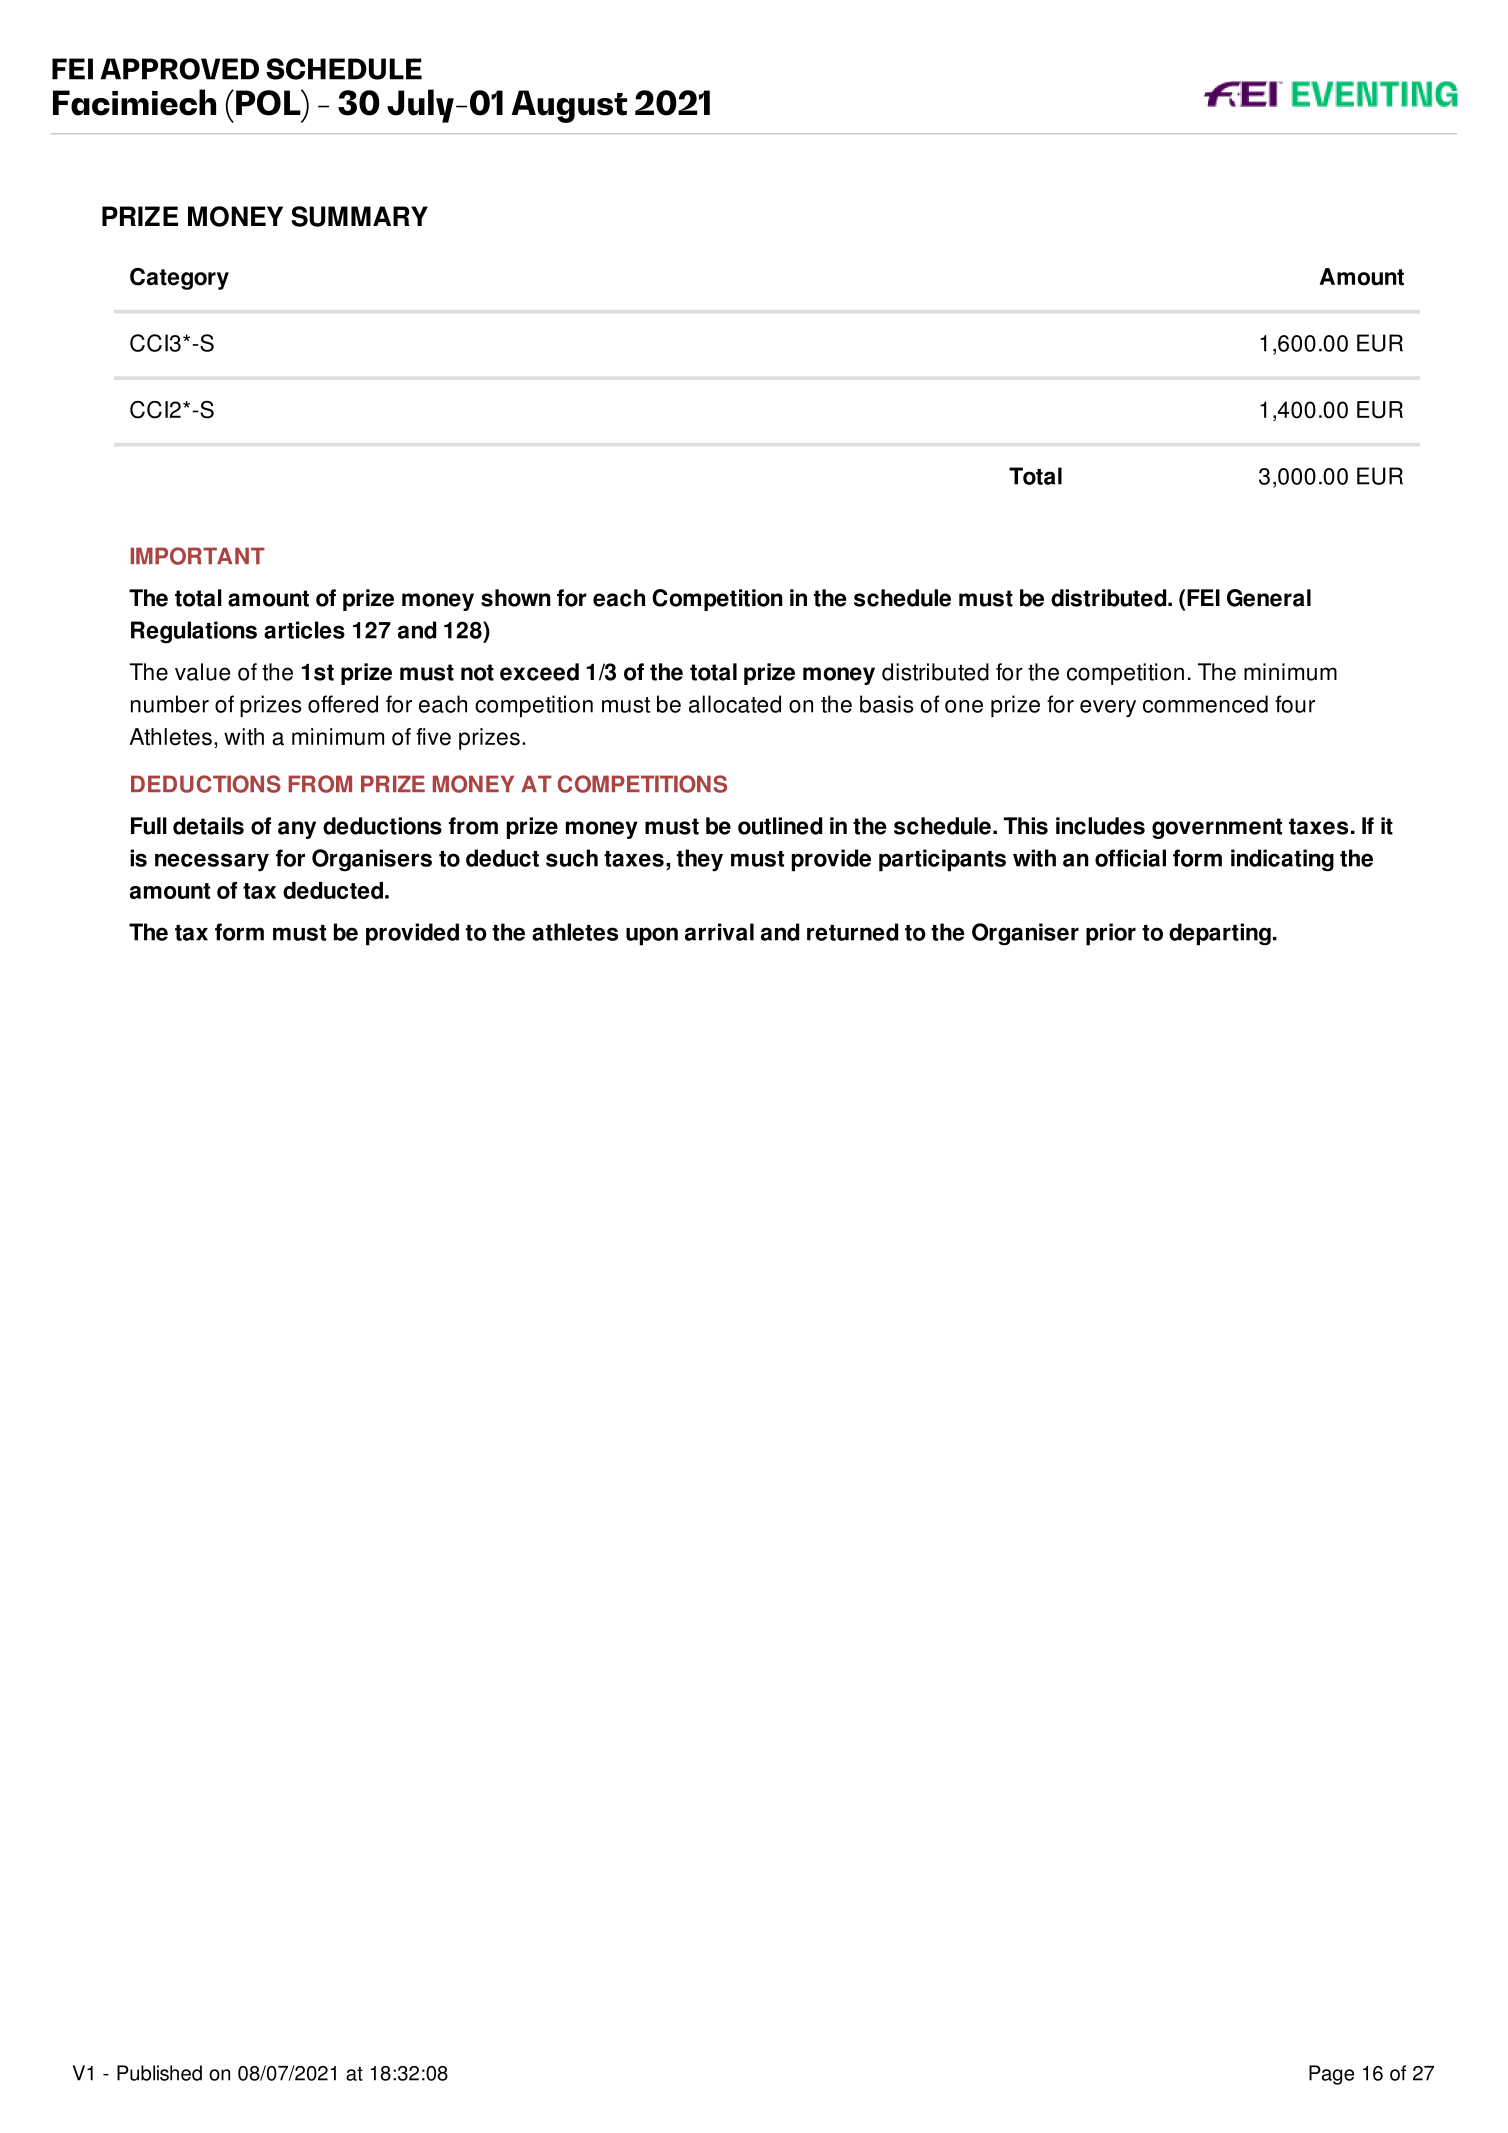  I want to click on Published, so click(159, 2073).
